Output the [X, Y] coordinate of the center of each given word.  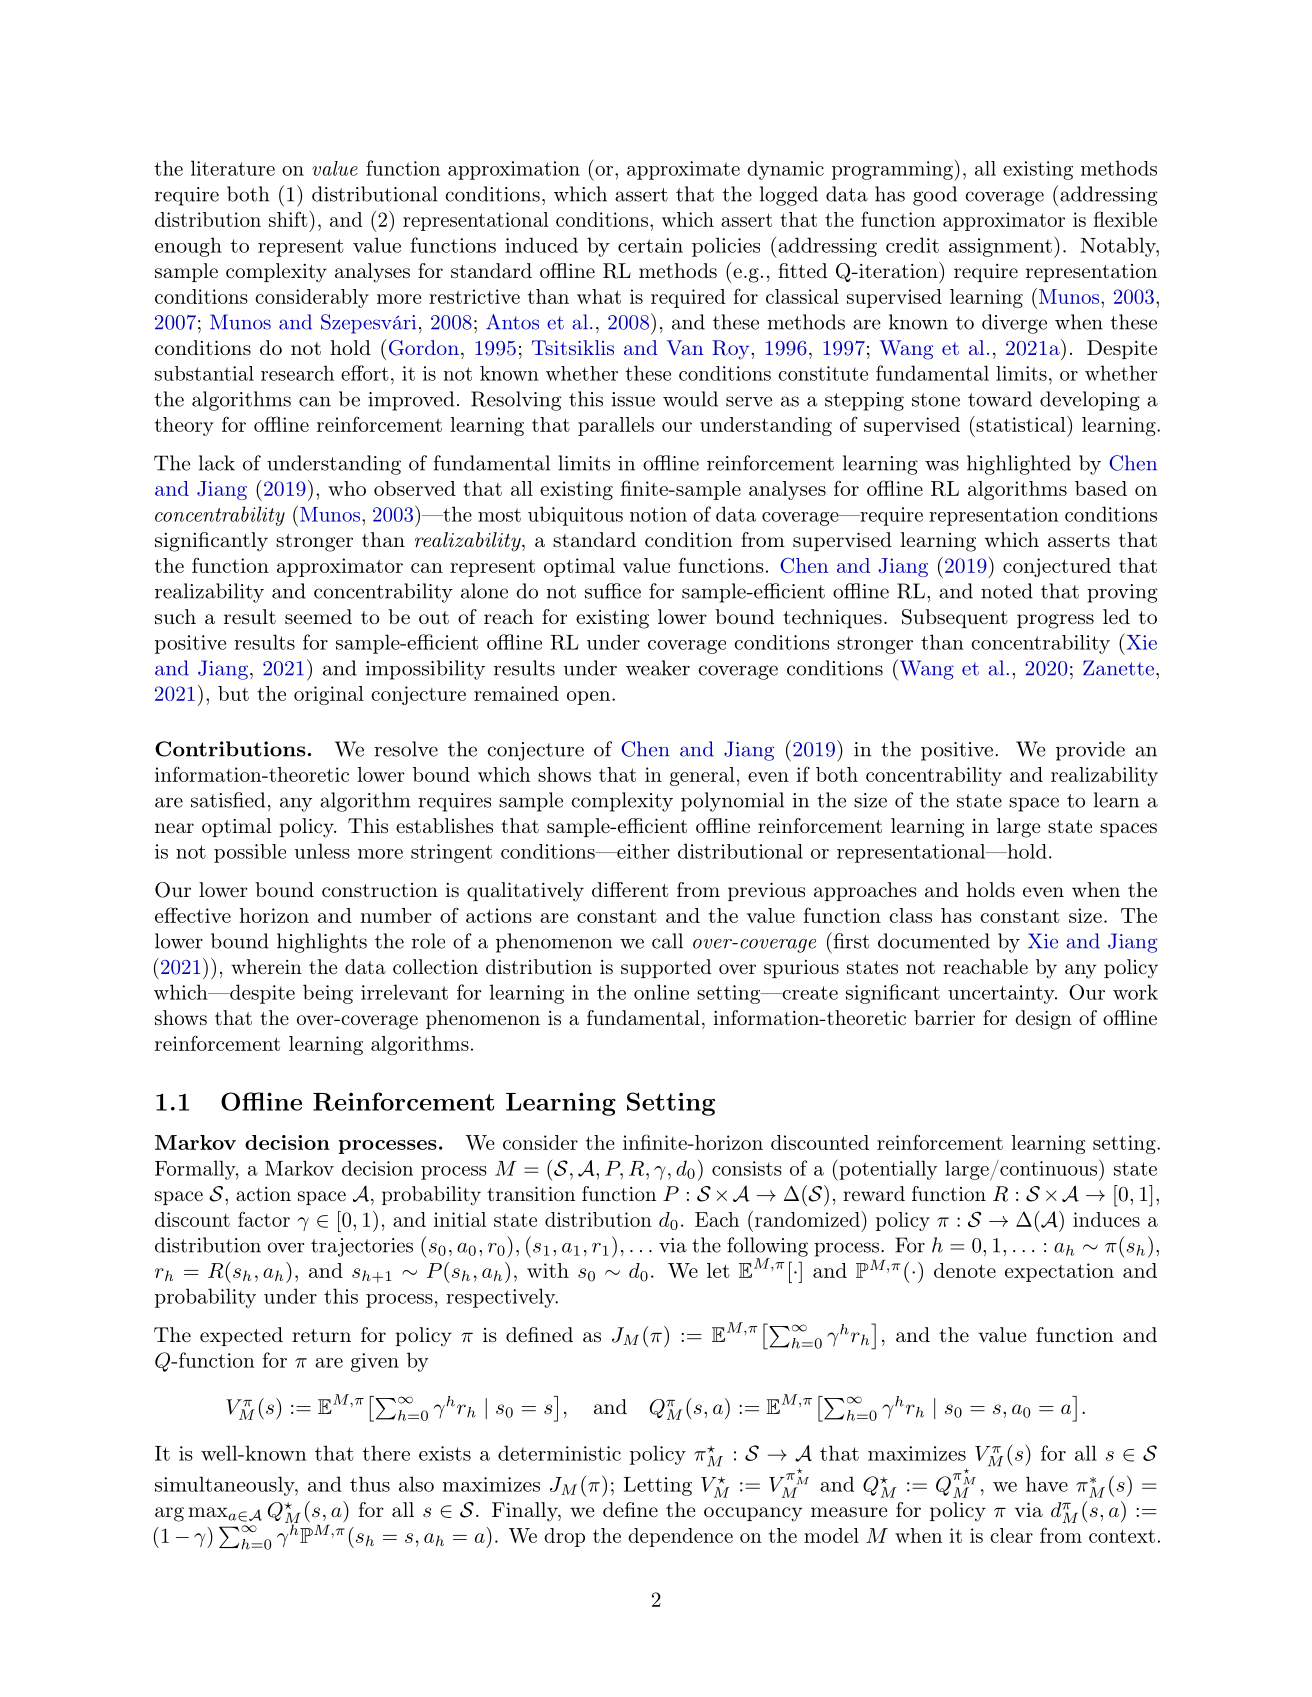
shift [288, 219]
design [1043, 1020]
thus [370, 1484]
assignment [1000, 247]
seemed [318, 616]
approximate [683, 170]
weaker [658, 668]
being [328, 994]
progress [1055, 621]
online [661, 992]
